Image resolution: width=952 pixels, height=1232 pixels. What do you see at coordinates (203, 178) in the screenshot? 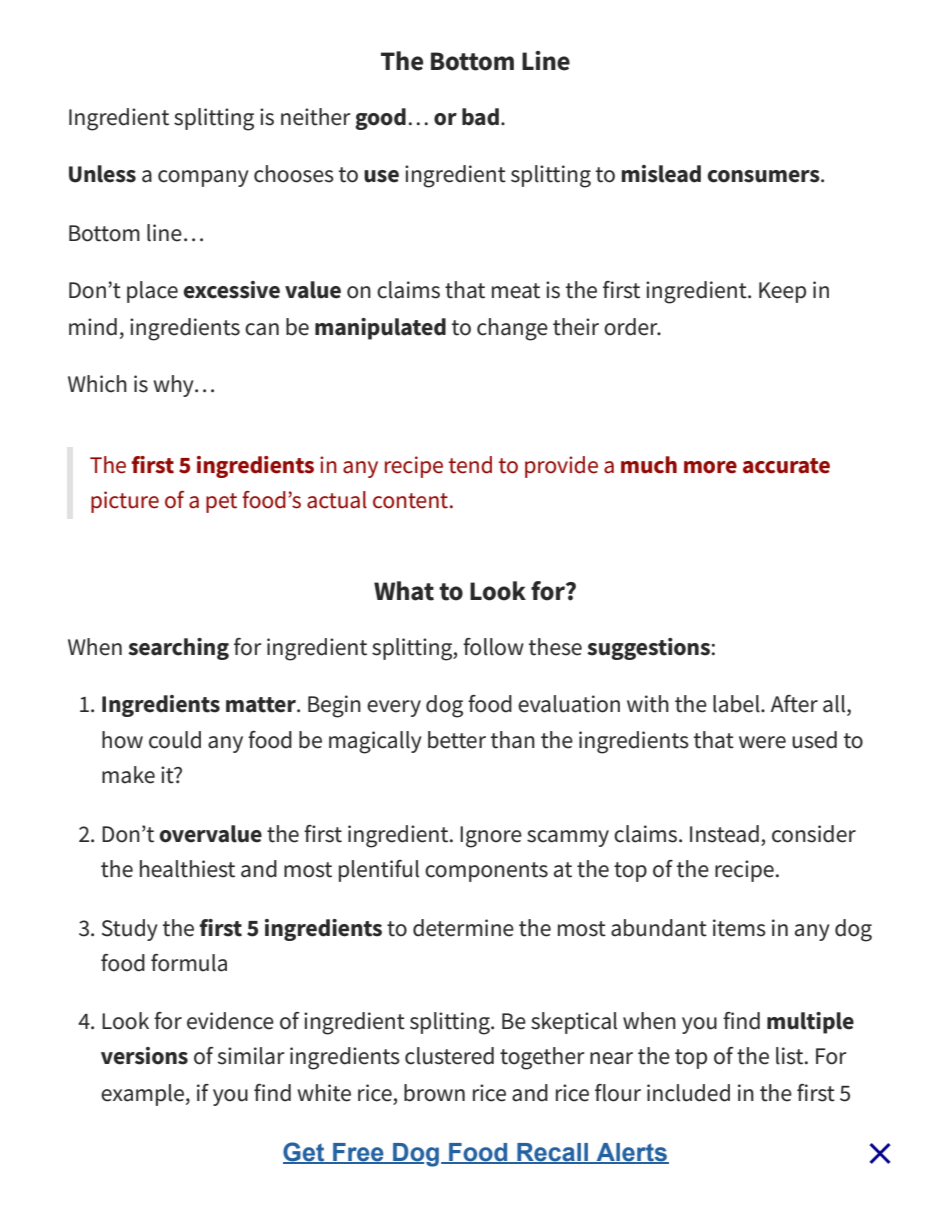
I see `company` at bounding box center [203, 178].
